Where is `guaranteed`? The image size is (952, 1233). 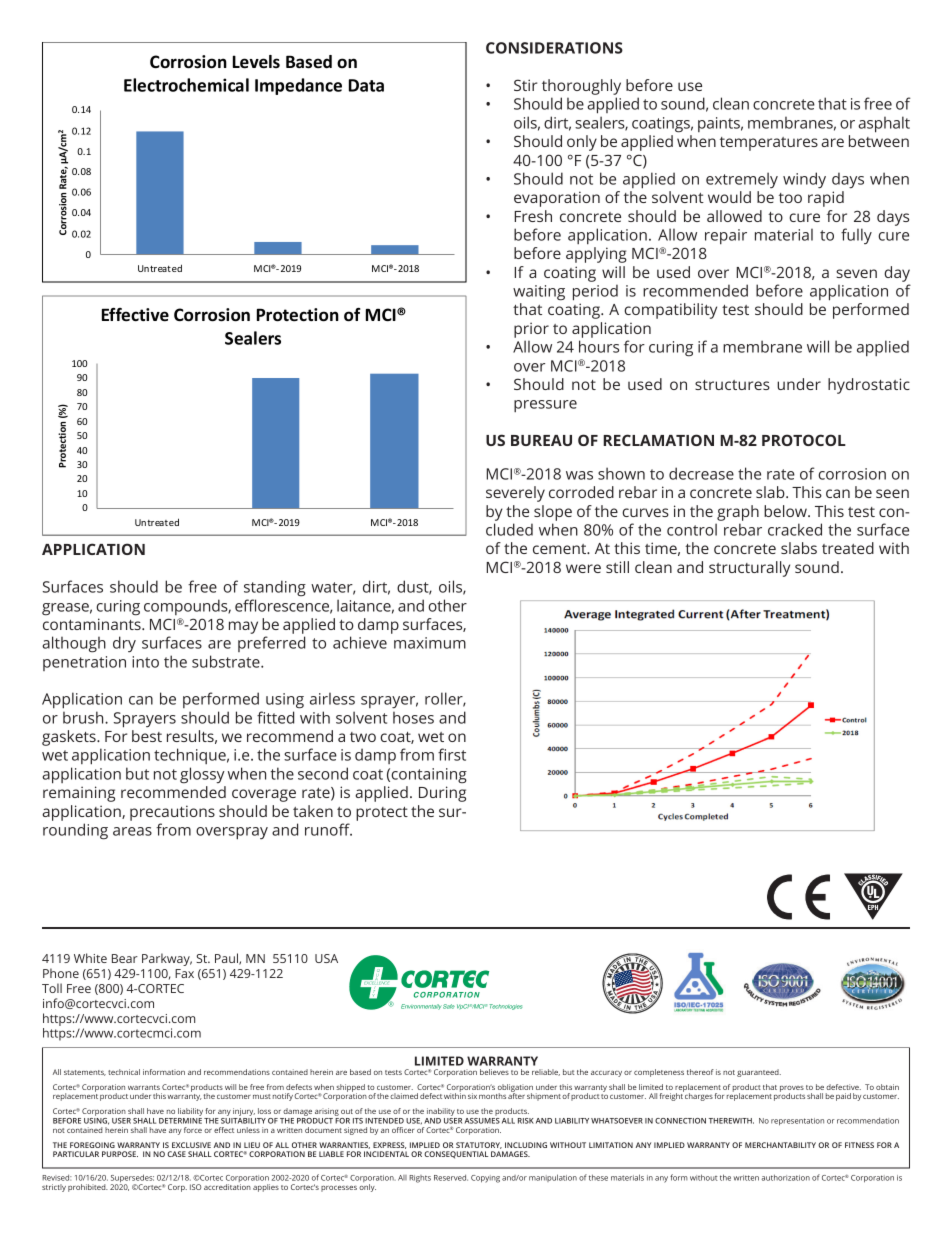 guaranteed is located at coordinates (759, 1073).
